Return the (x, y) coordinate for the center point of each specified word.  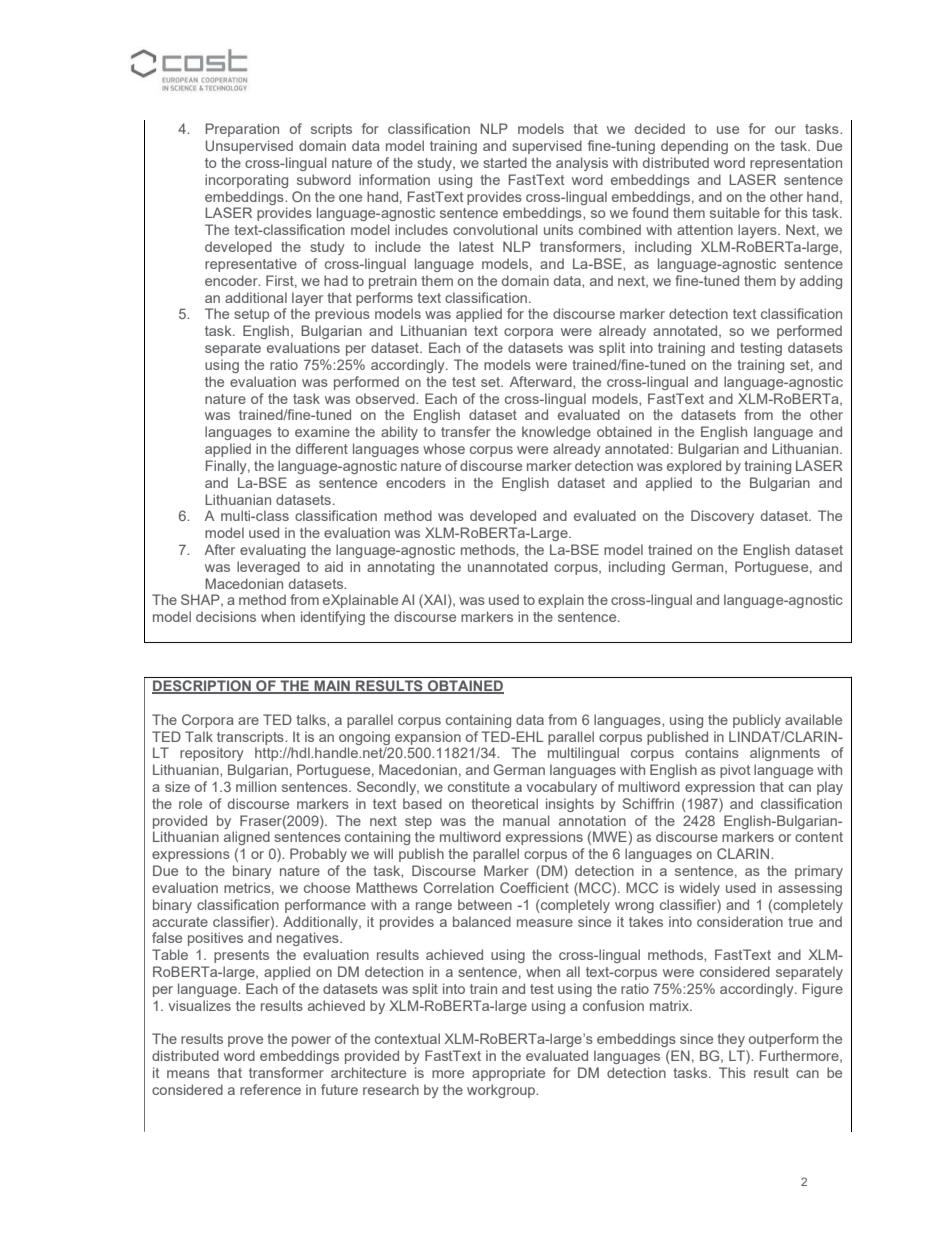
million (256, 786)
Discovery (722, 517)
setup (251, 315)
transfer (466, 431)
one (350, 198)
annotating (400, 568)
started (505, 162)
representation (796, 164)
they (731, 1040)
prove (245, 1041)
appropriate (508, 1074)
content (819, 837)
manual (526, 820)
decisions (226, 616)
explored (694, 467)
